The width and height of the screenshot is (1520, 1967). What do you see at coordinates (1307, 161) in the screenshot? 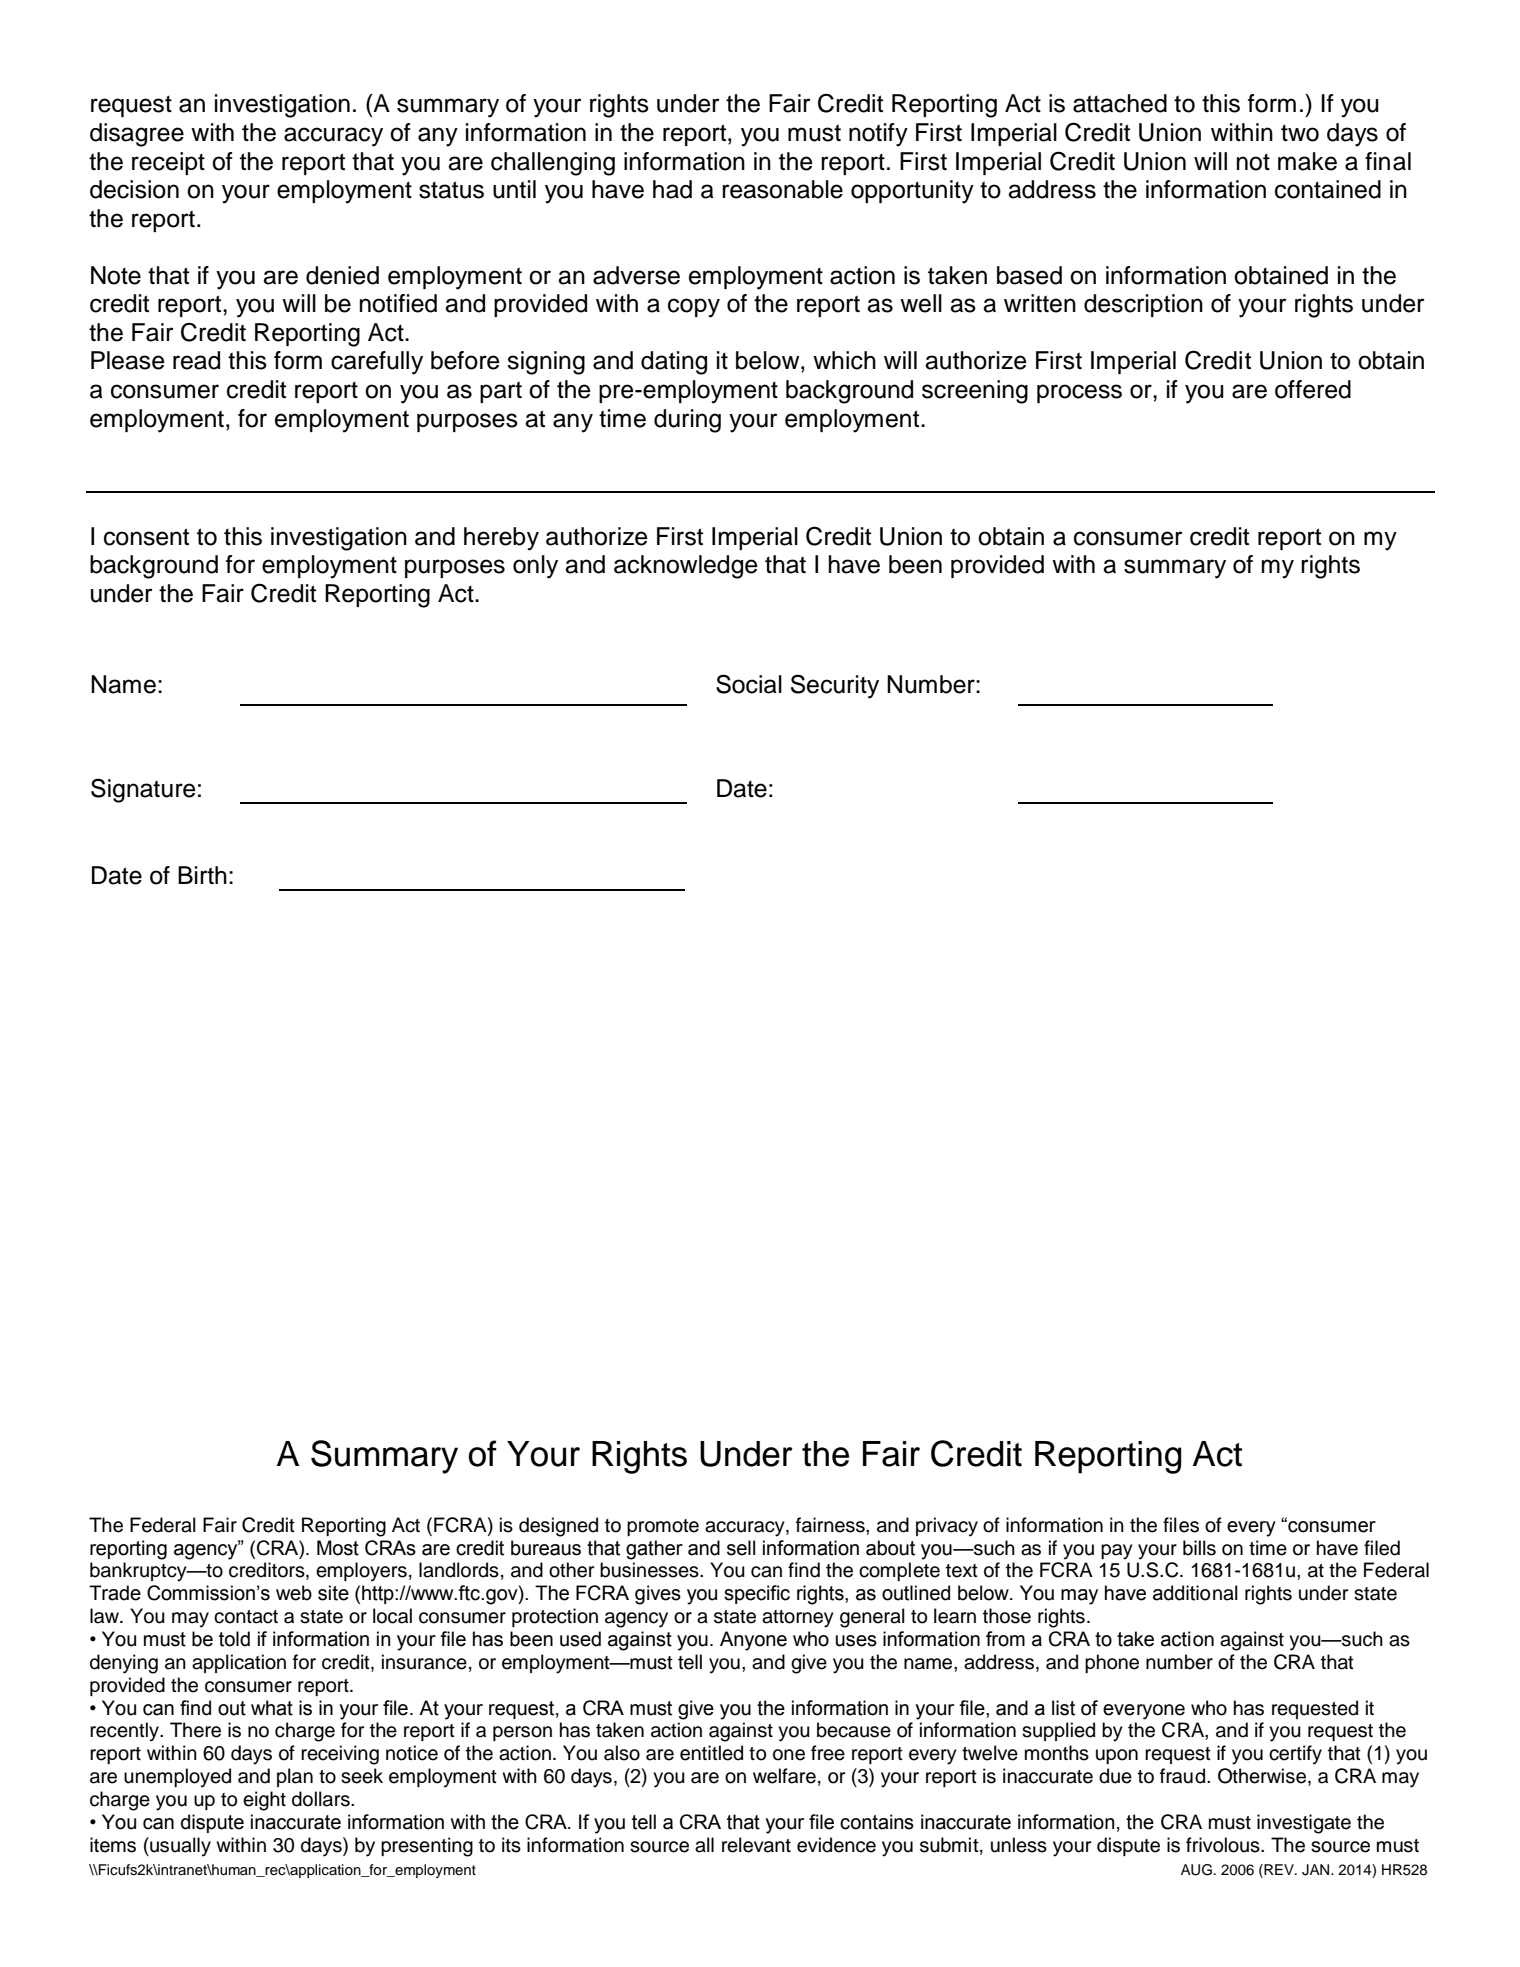
I see `make` at bounding box center [1307, 161].
